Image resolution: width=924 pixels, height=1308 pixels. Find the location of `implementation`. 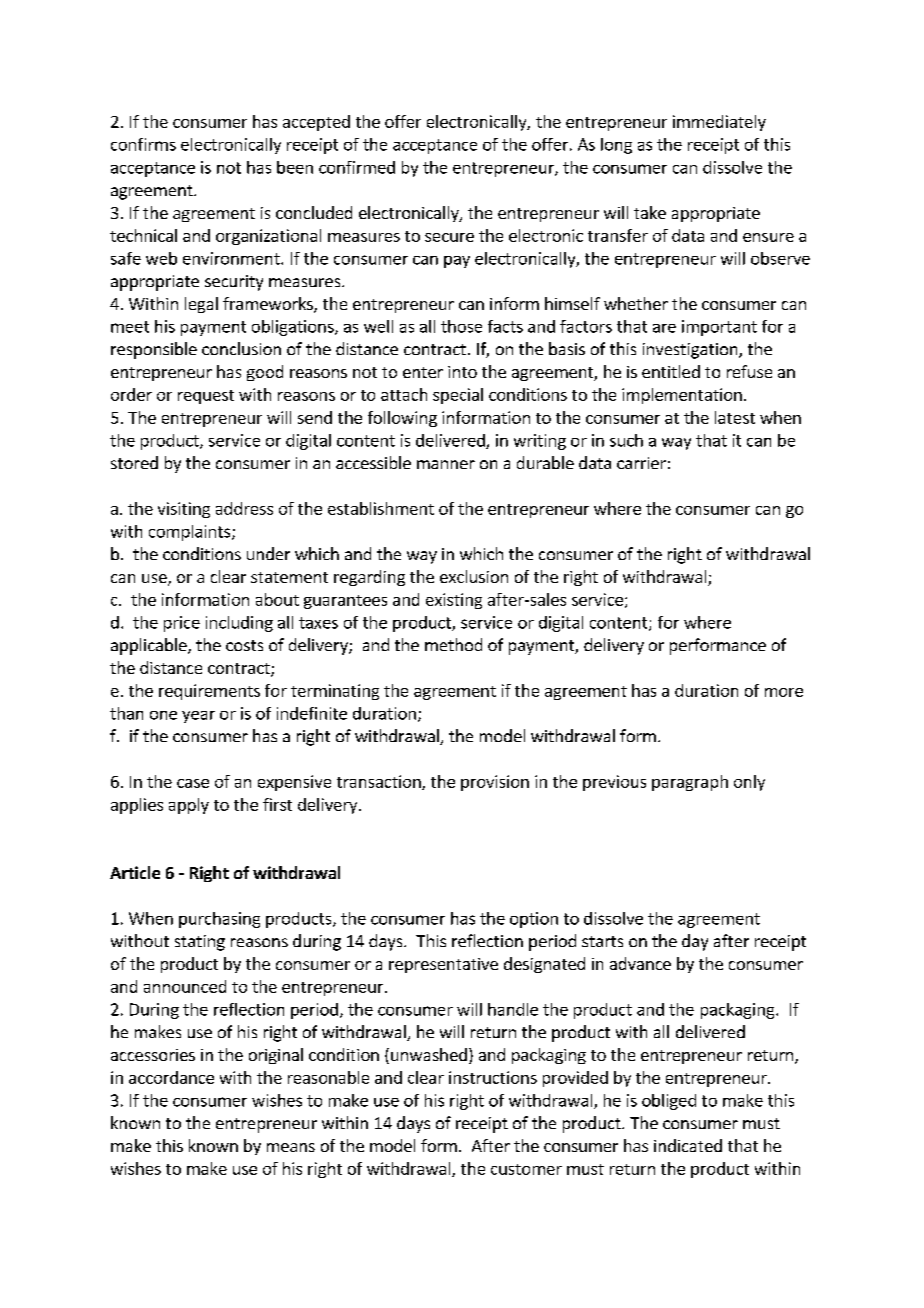

implementation is located at coordinates (682, 396).
